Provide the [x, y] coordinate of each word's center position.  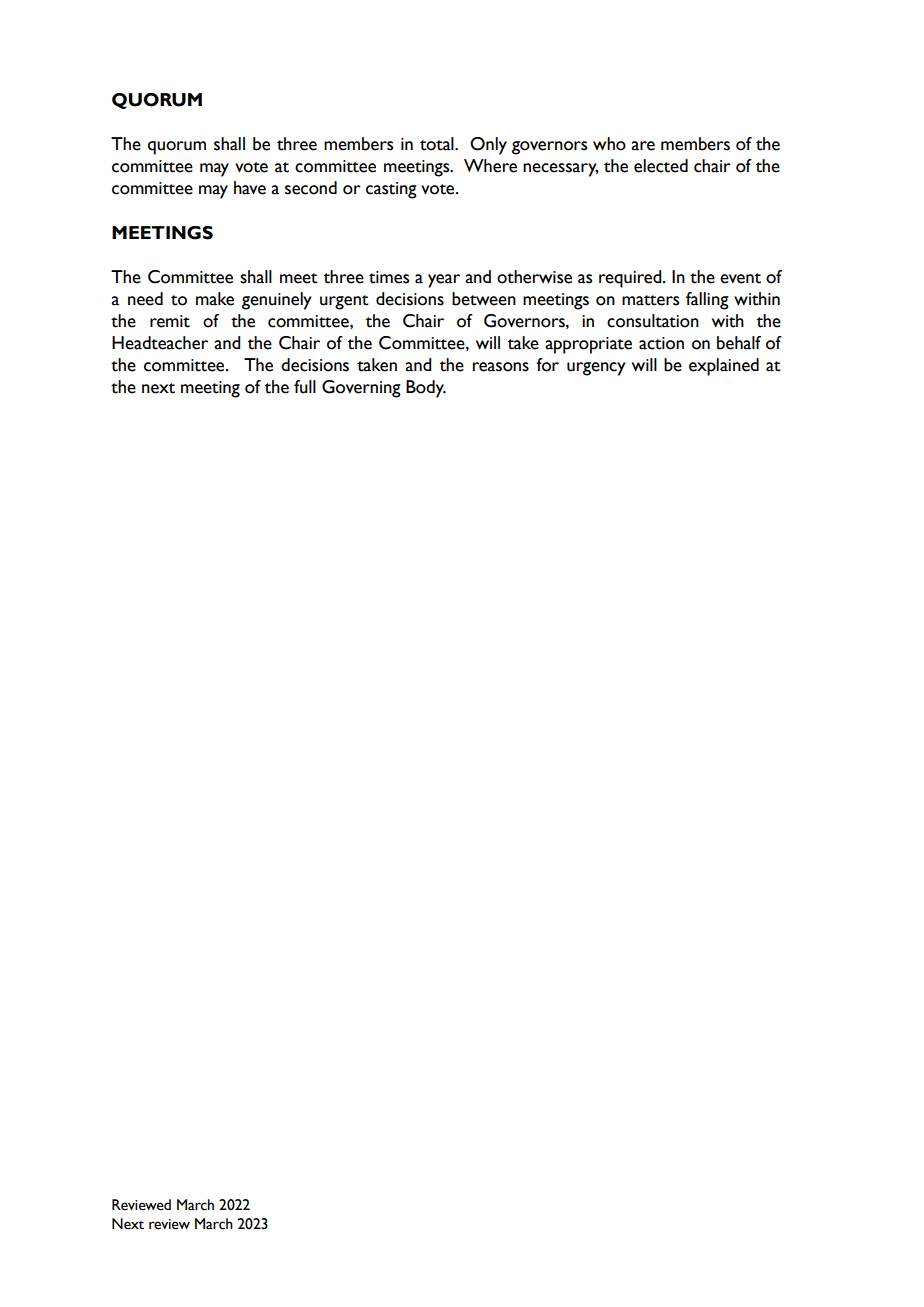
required [631, 279]
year [444, 281]
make [215, 299]
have [250, 188]
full [305, 387]
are [643, 146]
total [438, 144]
